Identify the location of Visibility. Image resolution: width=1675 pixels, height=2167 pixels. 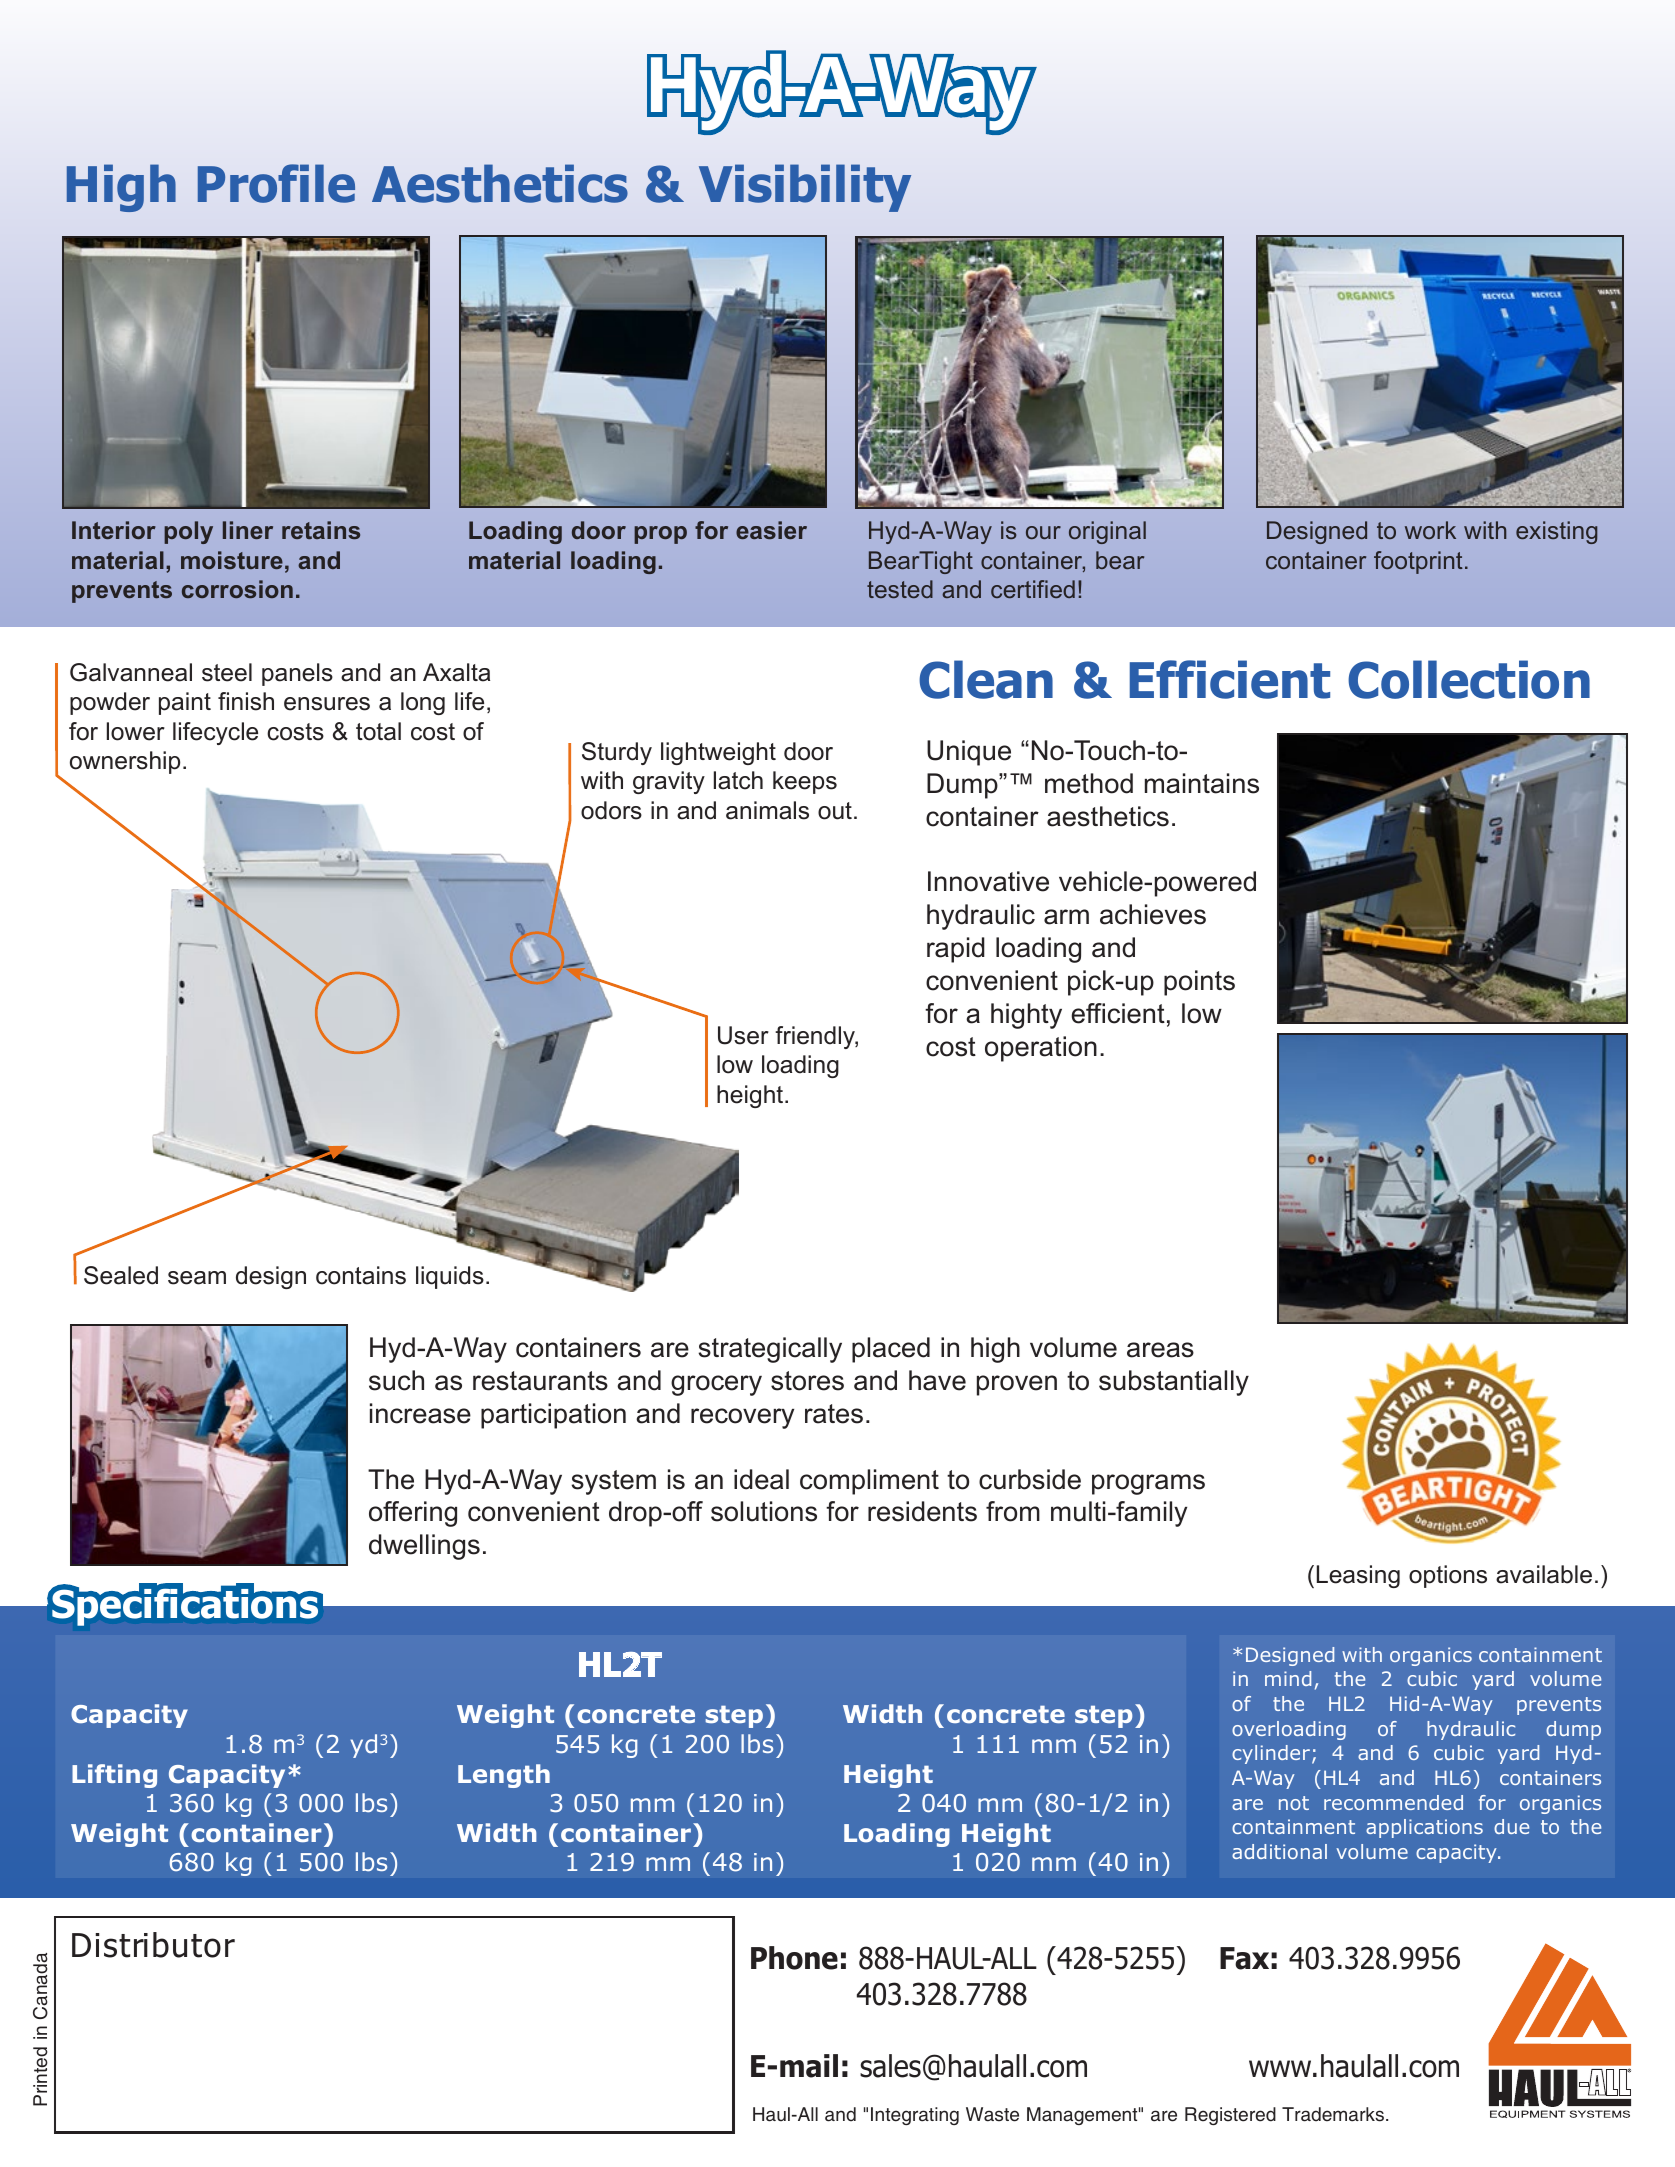
(805, 188).
